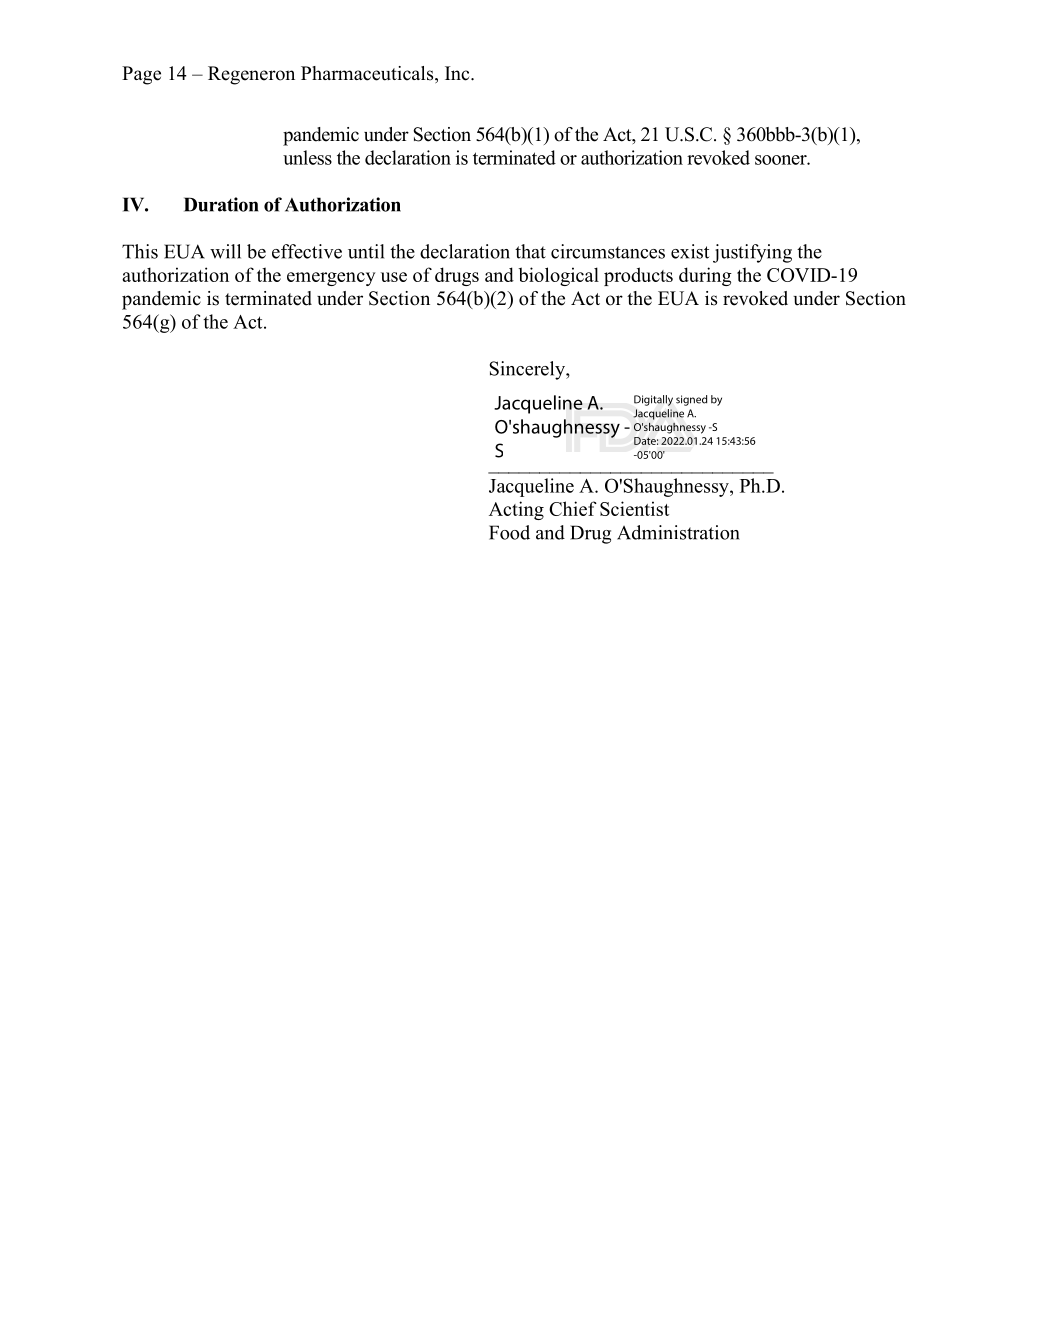  What do you see at coordinates (225, 251) in the document?
I see `will` at bounding box center [225, 251].
